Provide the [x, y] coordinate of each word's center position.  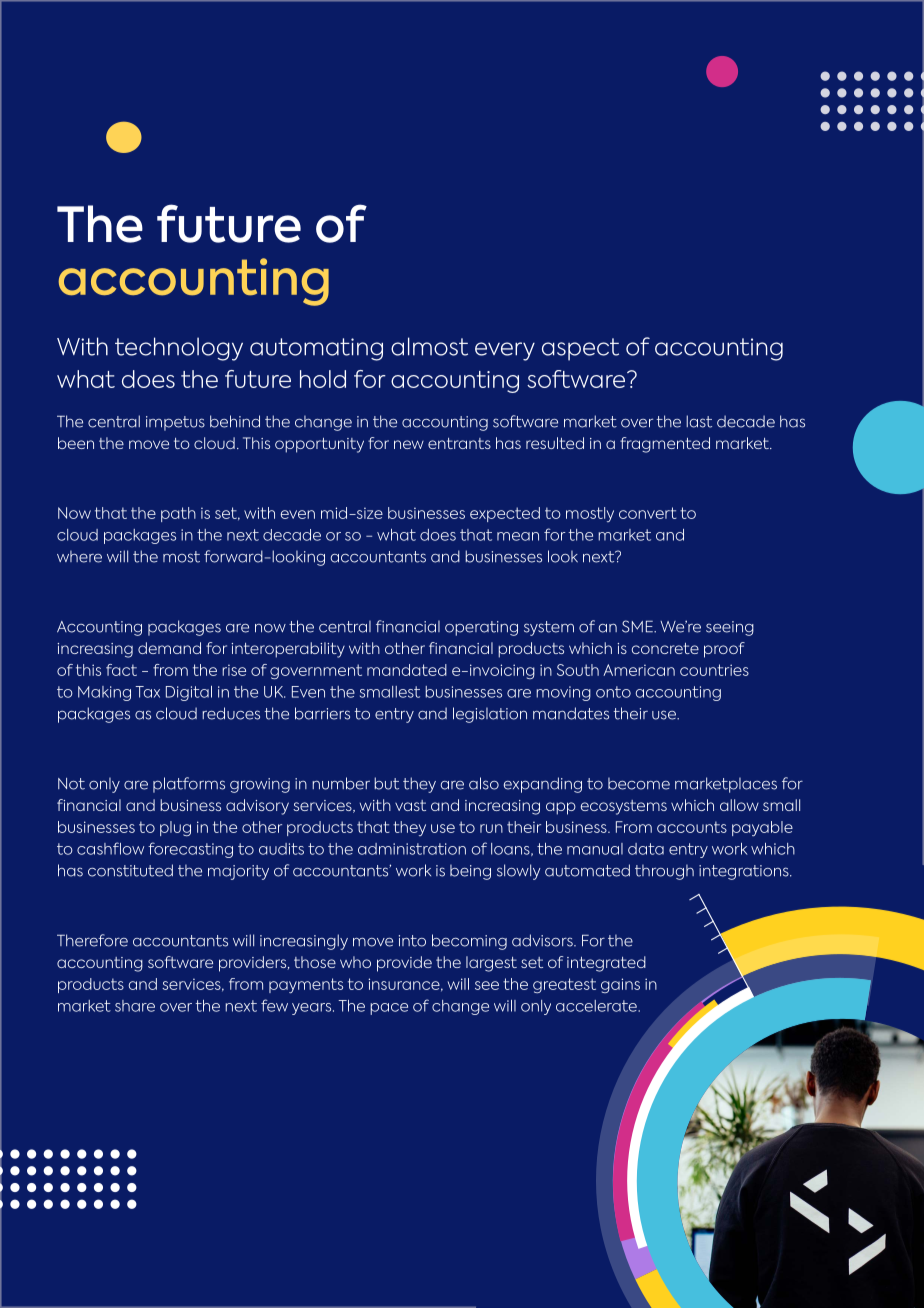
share [135, 1006]
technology [179, 349]
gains [620, 985]
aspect [580, 349]
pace [389, 1009]
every [505, 351]
